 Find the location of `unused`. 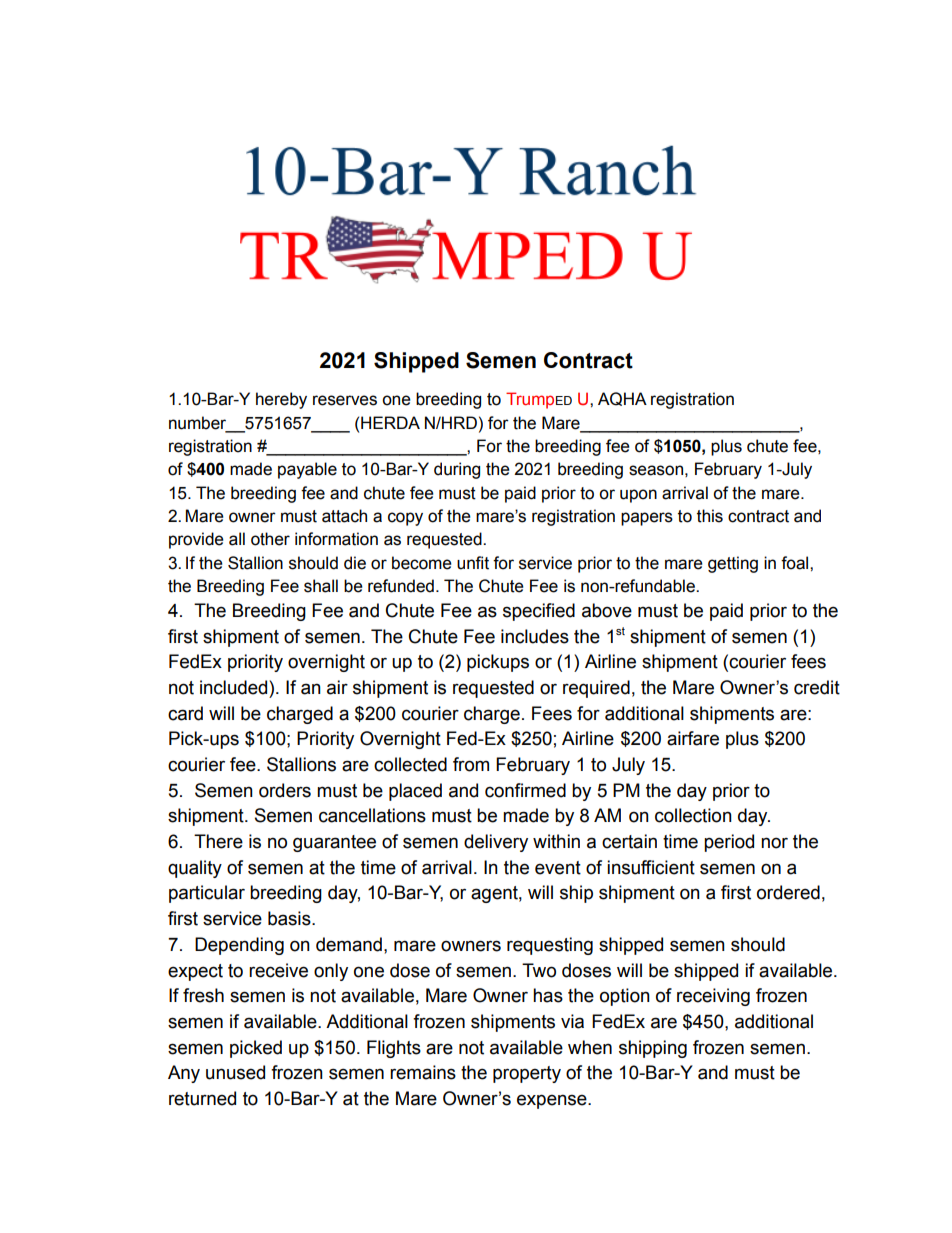

unused is located at coordinates (235, 1072).
